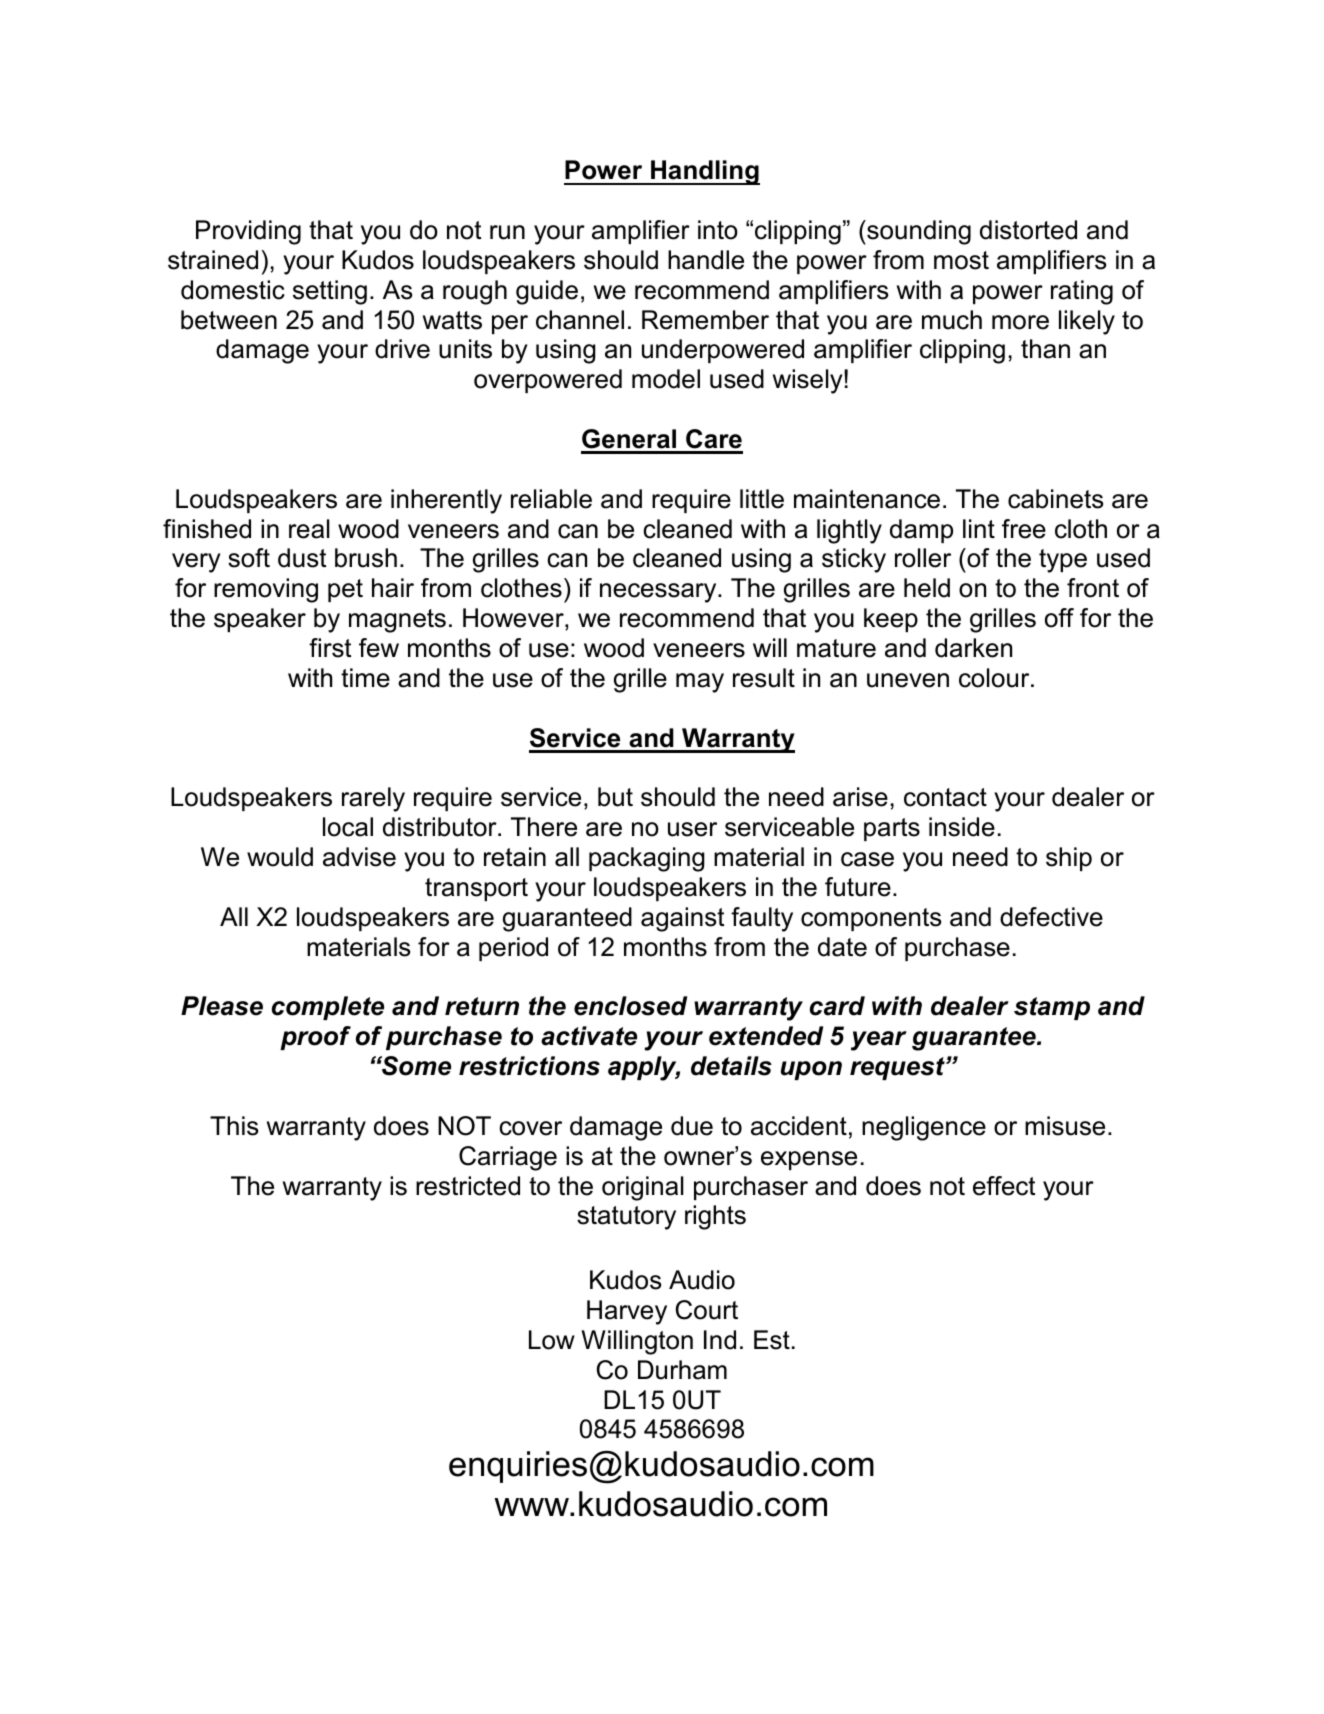  Describe the element at coordinates (627, 1312) in the document. I see `Harvey` at that location.
